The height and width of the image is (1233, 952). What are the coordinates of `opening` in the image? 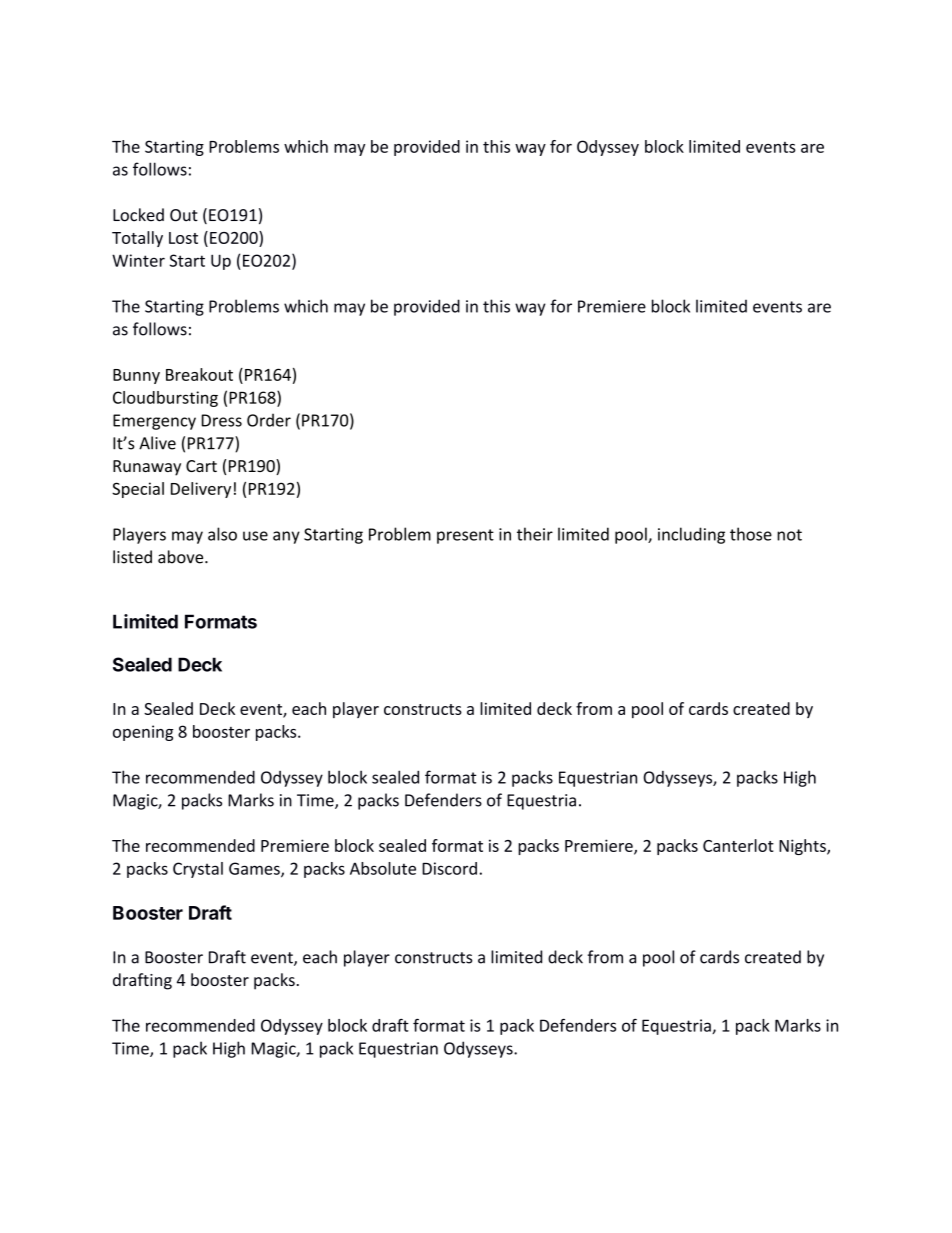 It's located at (143, 733).
